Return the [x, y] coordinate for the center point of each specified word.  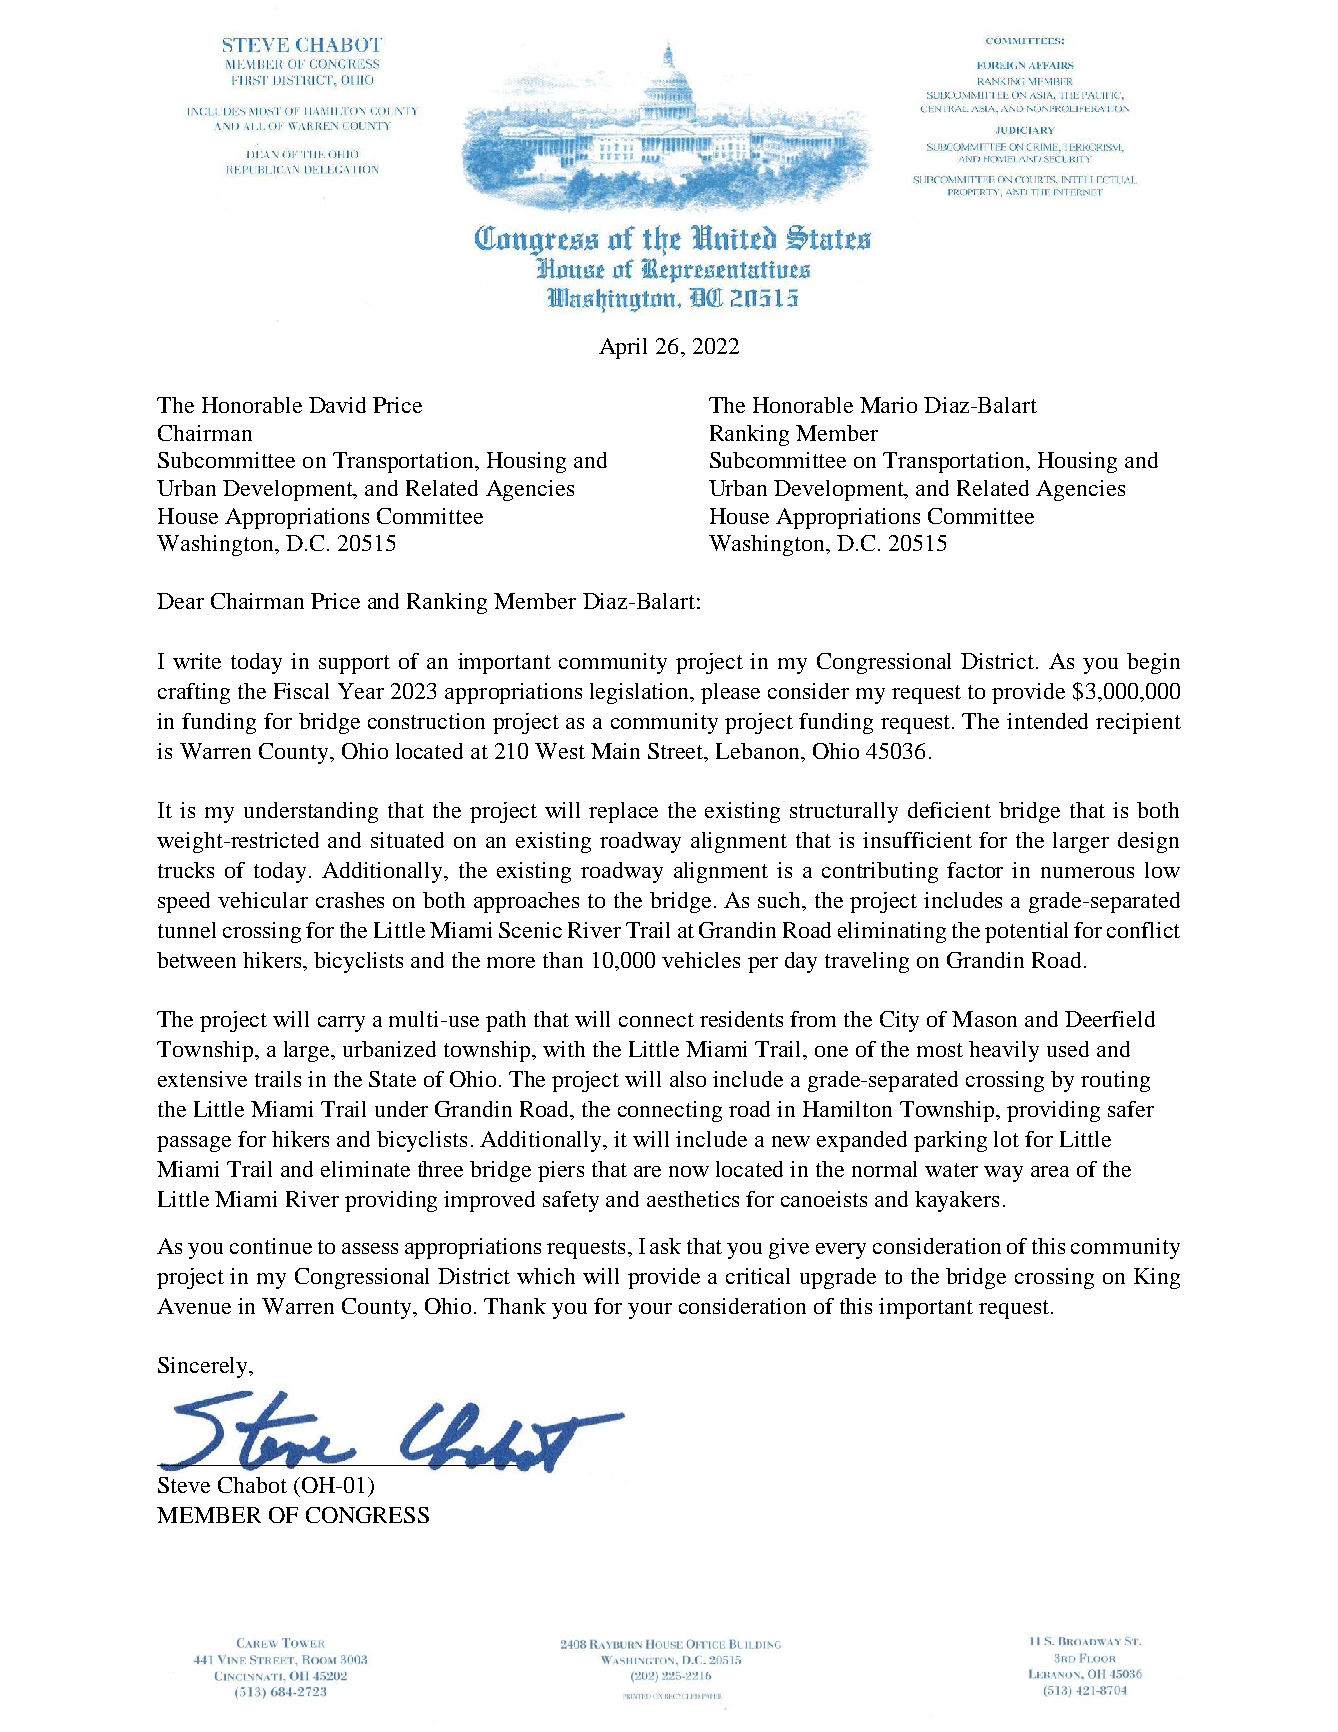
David [337, 405]
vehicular [263, 900]
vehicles [701, 960]
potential [1026, 932]
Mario [888, 405]
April [623, 348]
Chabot [252, 1485]
